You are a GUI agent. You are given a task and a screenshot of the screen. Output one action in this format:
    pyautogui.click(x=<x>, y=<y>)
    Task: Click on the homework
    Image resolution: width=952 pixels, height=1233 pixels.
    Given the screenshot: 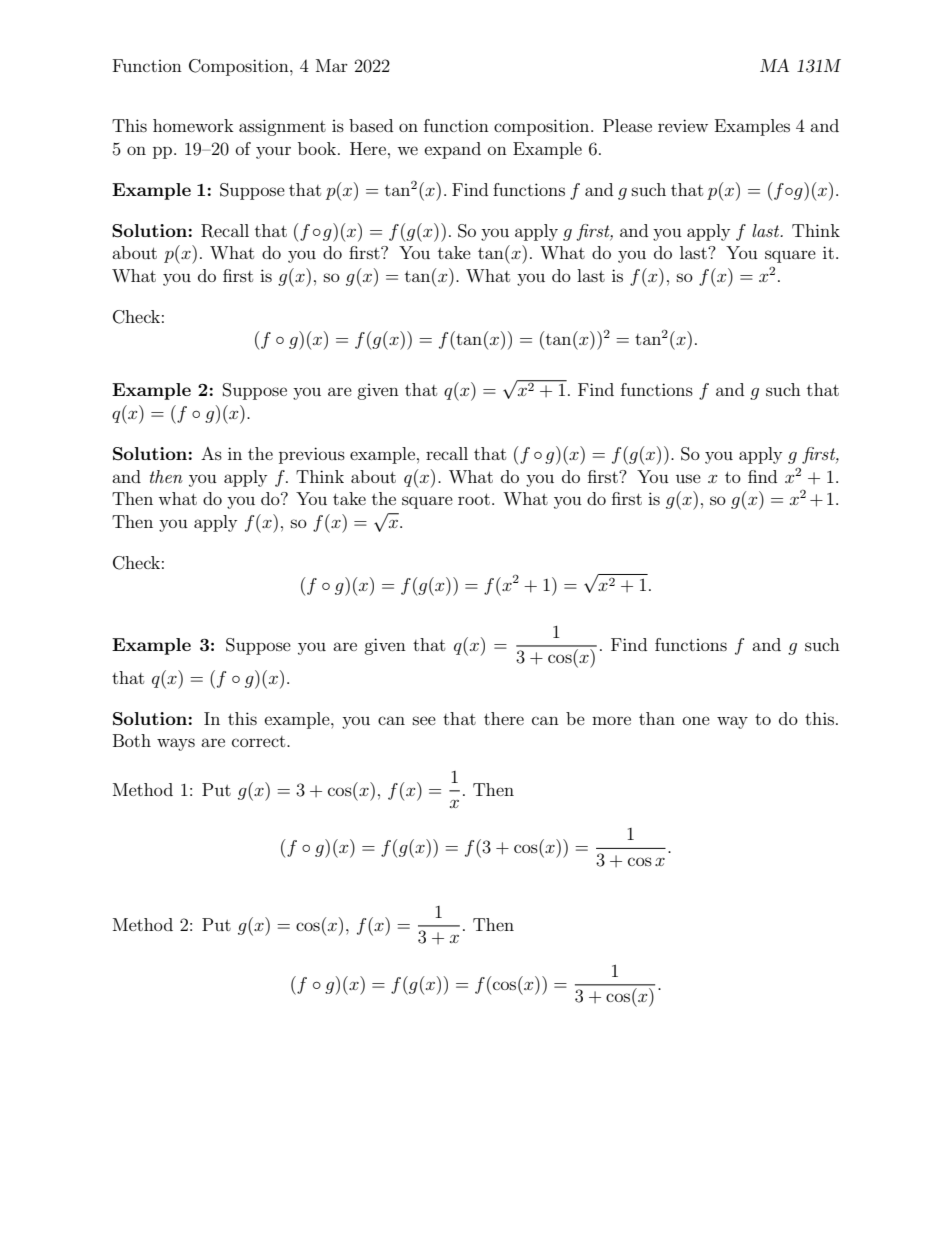 What is the action you would take?
    pyautogui.click(x=193, y=125)
